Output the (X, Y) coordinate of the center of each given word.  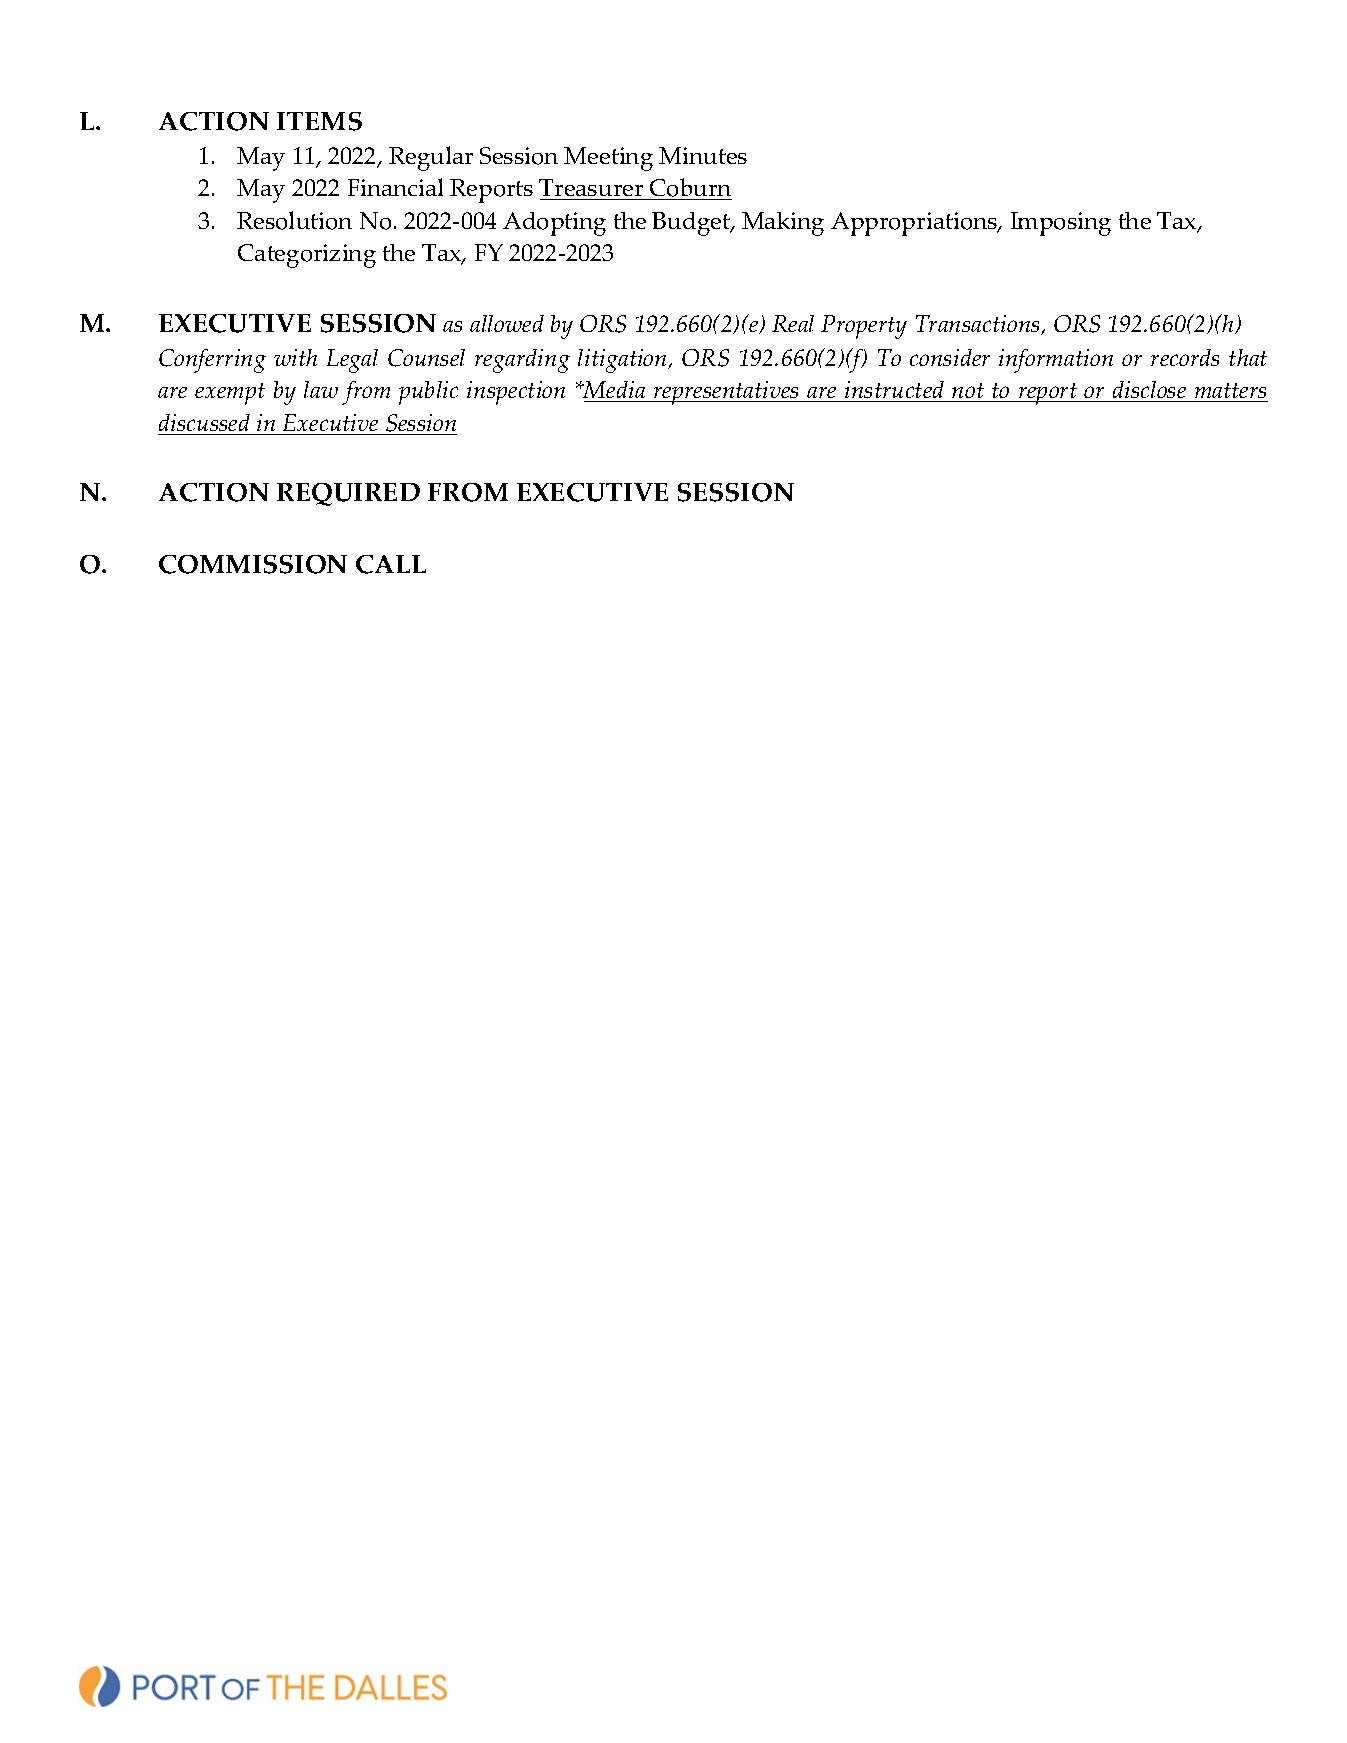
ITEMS (319, 121)
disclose (1150, 391)
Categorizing (307, 256)
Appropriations (915, 224)
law (321, 389)
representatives (726, 393)
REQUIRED (348, 494)
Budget (692, 224)
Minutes (703, 155)
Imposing (1061, 224)
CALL (391, 564)
